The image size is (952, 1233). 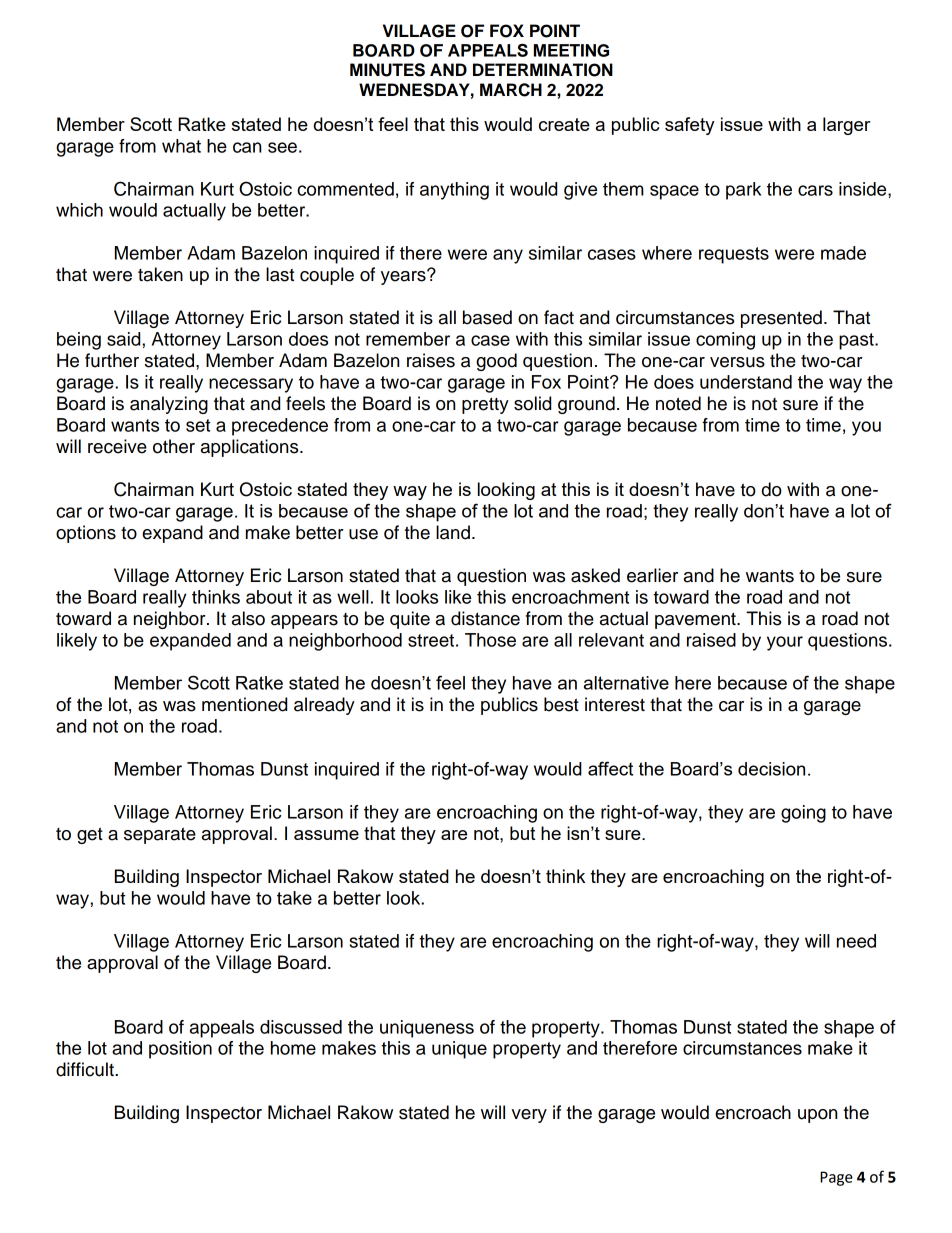 What do you see at coordinates (248, 618) in the page?
I see `also` at bounding box center [248, 618].
